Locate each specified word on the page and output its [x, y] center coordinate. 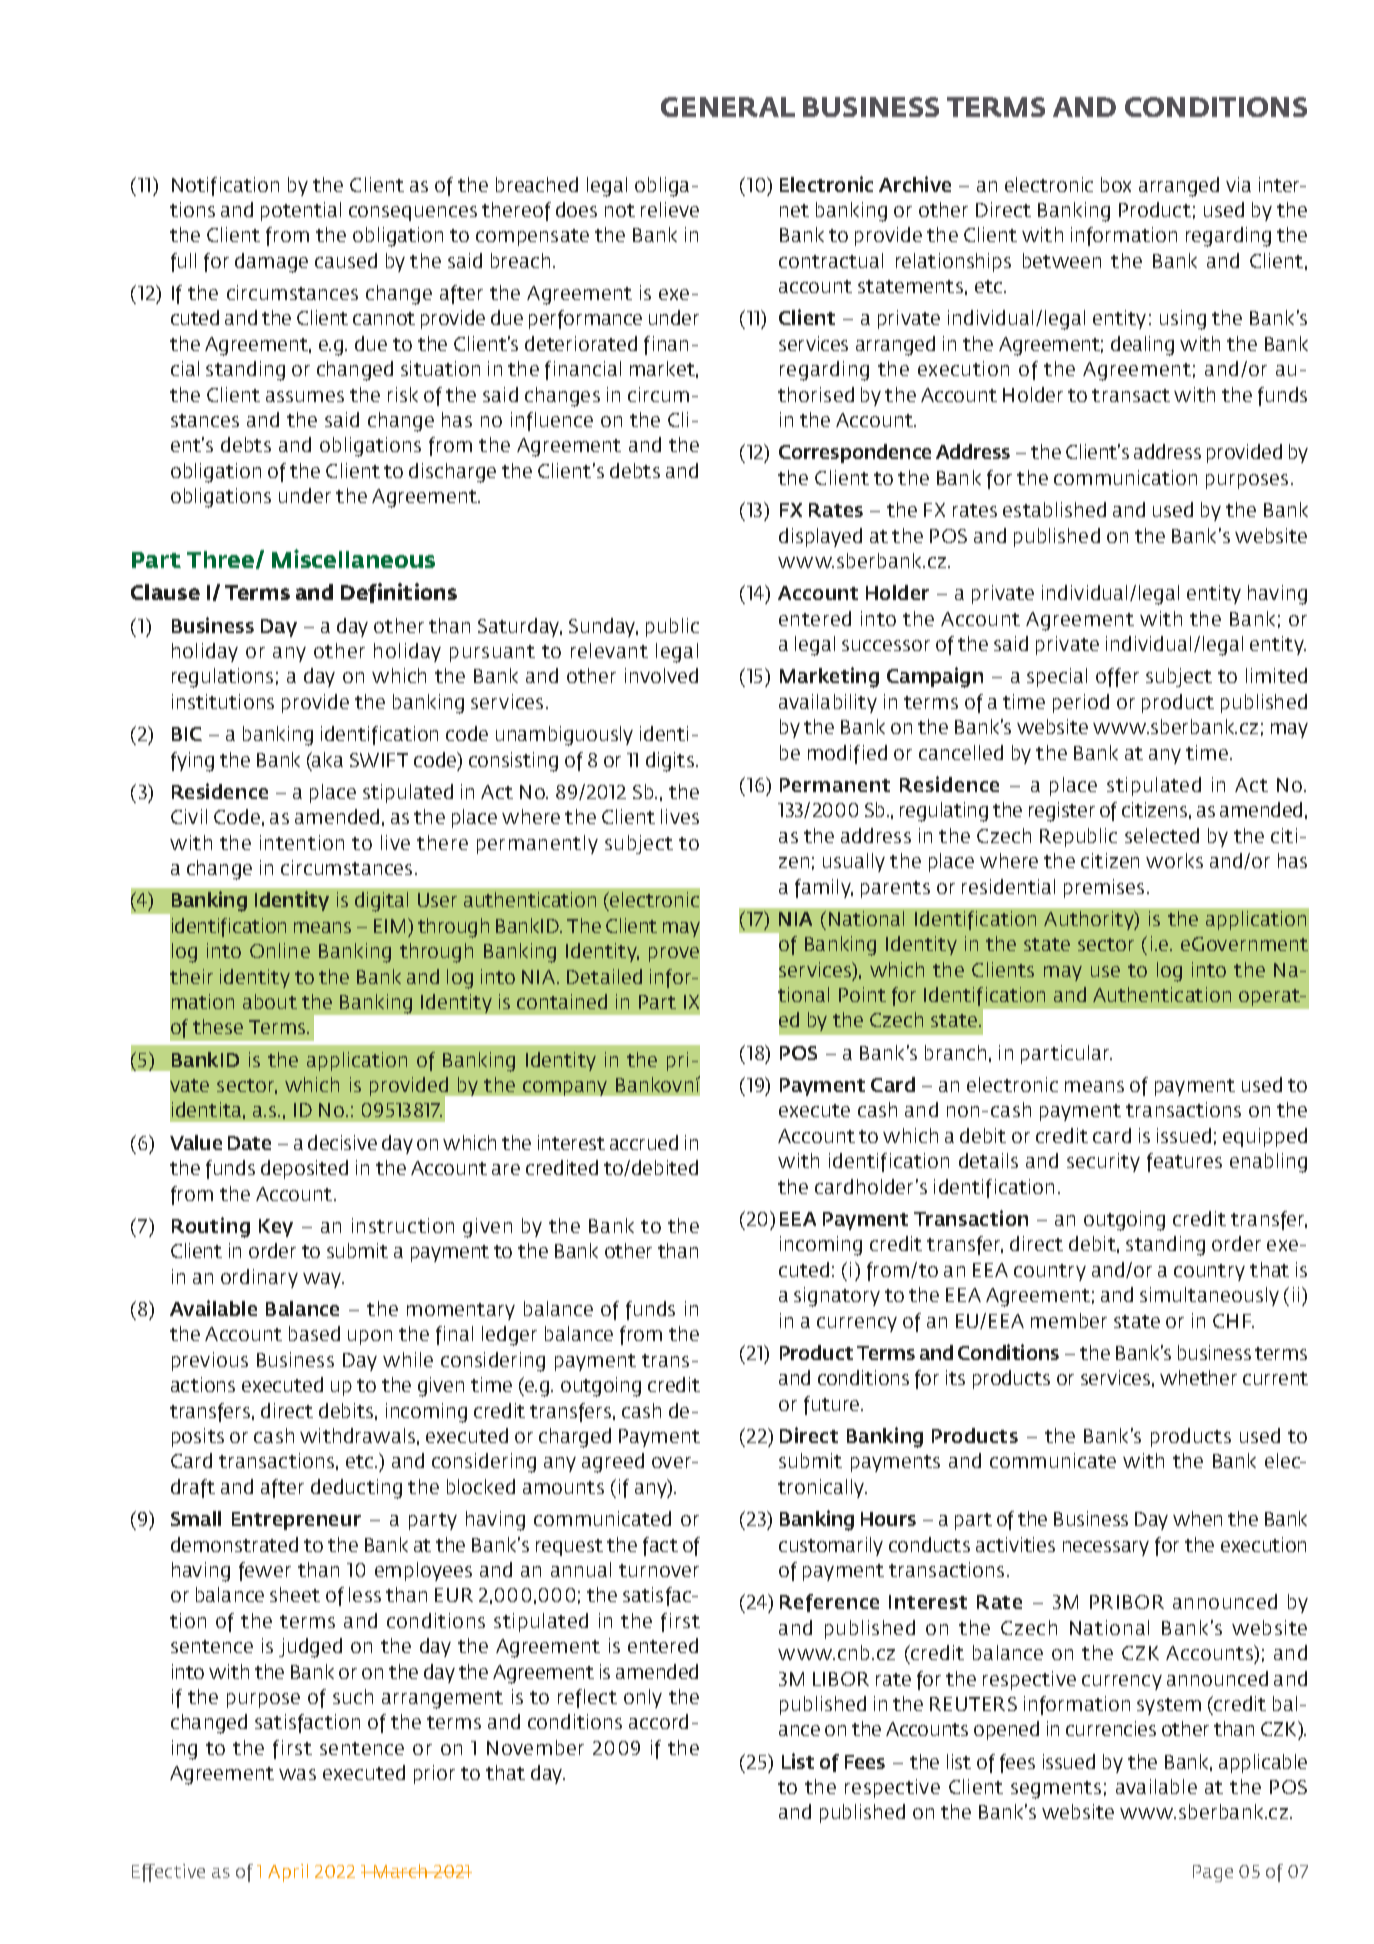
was [297, 1774]
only [643, 1698]
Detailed [604, 976]
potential [301, 211]
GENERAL [728, 107]
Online [280, 950]
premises [1104, 888]
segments [1056, 1790]
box [1116, 184]
